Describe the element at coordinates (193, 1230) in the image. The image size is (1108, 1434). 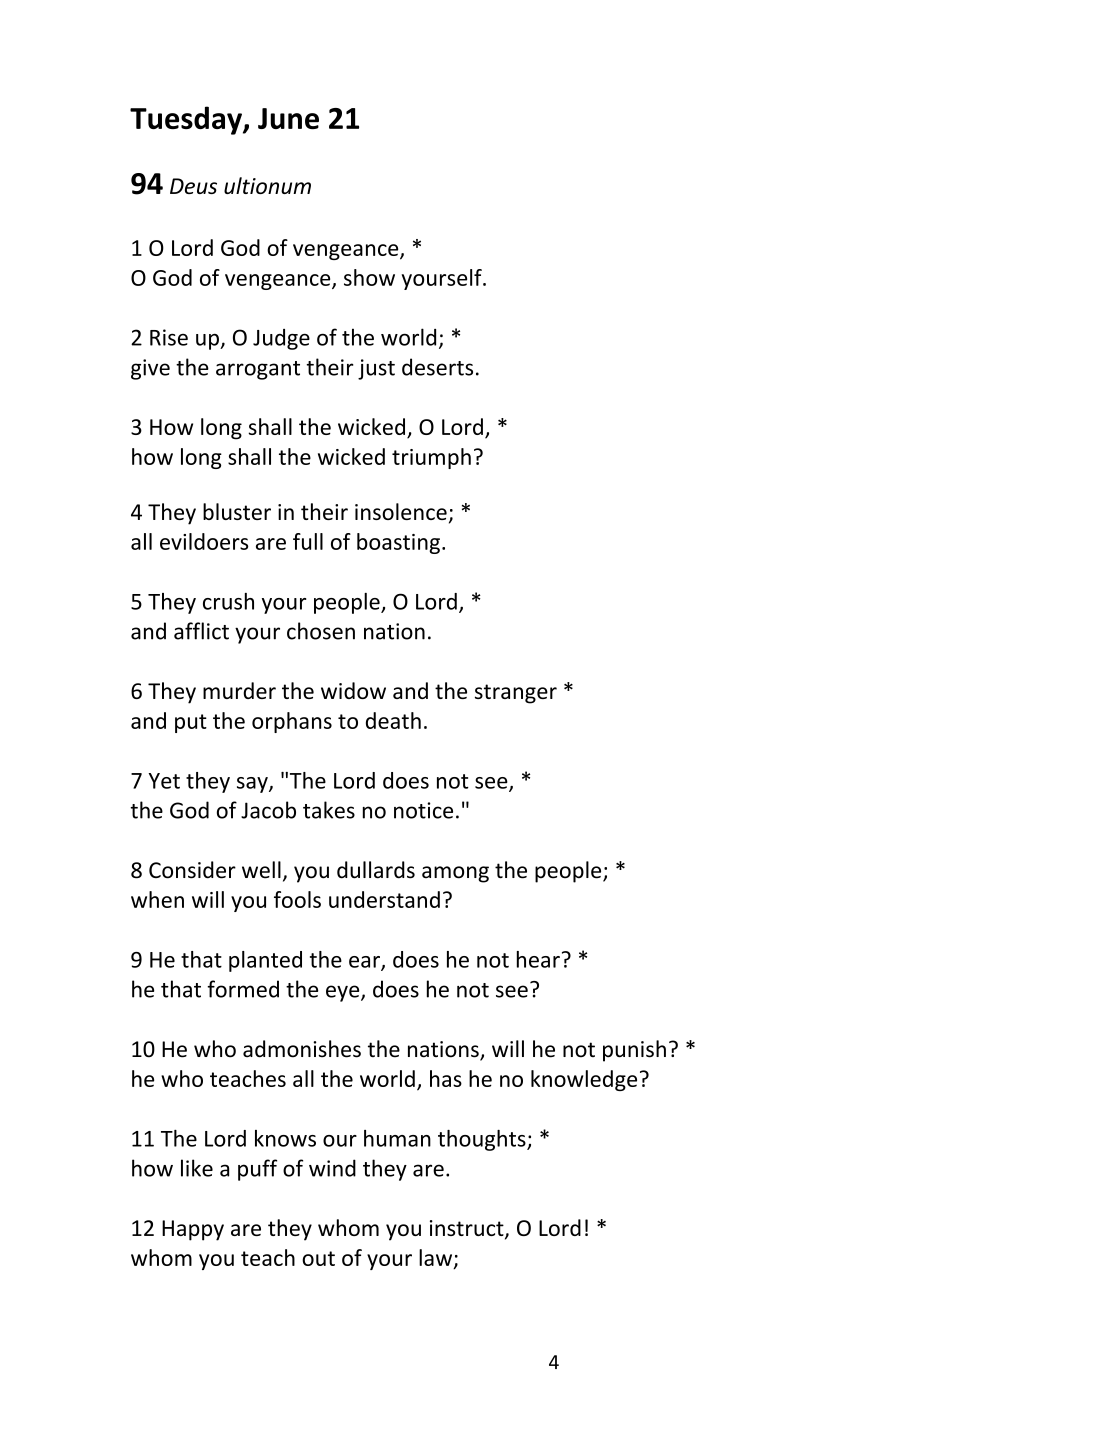
I see `Happy` at that location.
